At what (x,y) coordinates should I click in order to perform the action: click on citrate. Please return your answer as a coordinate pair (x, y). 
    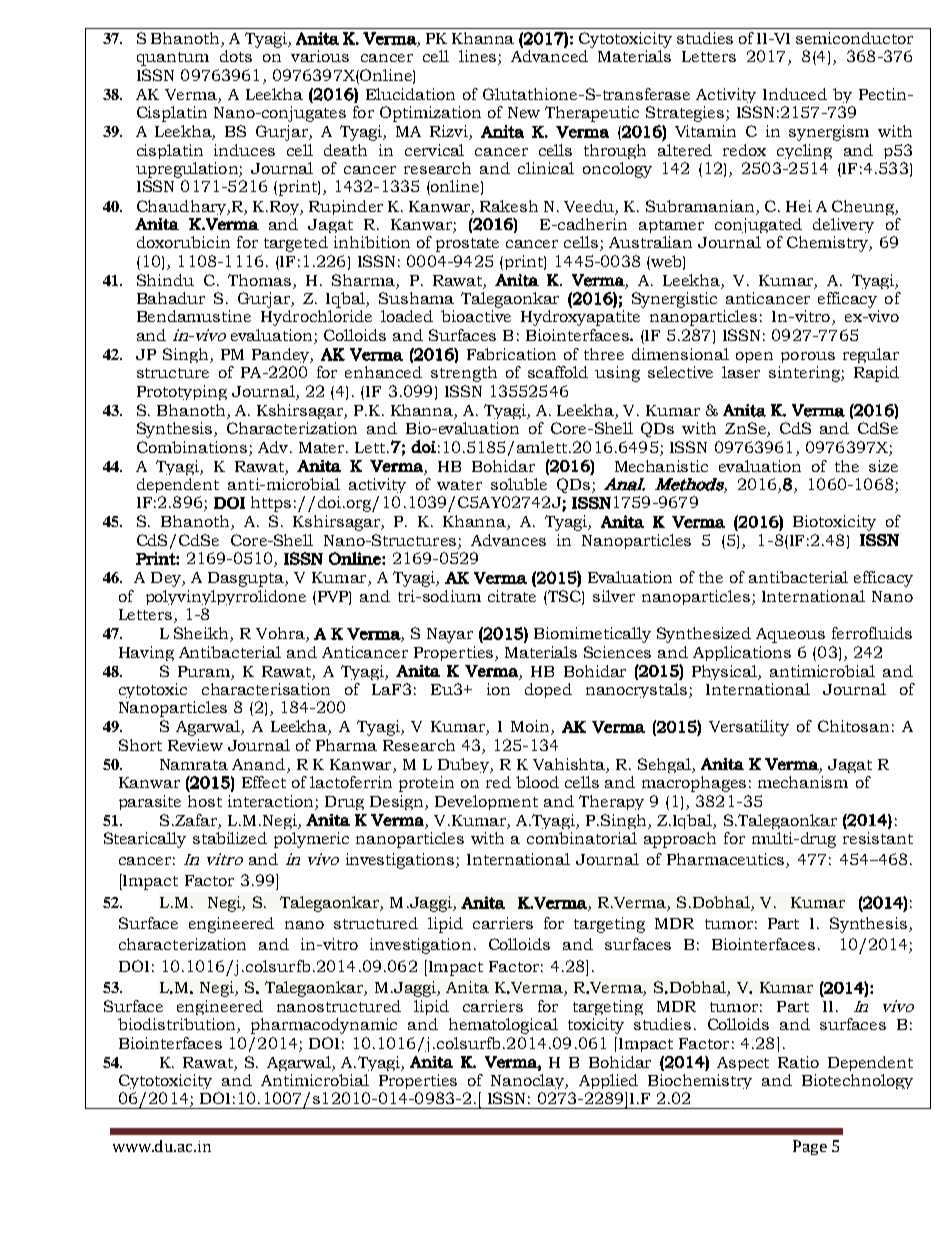
    Looking at the image, I should click on (512, 596).
